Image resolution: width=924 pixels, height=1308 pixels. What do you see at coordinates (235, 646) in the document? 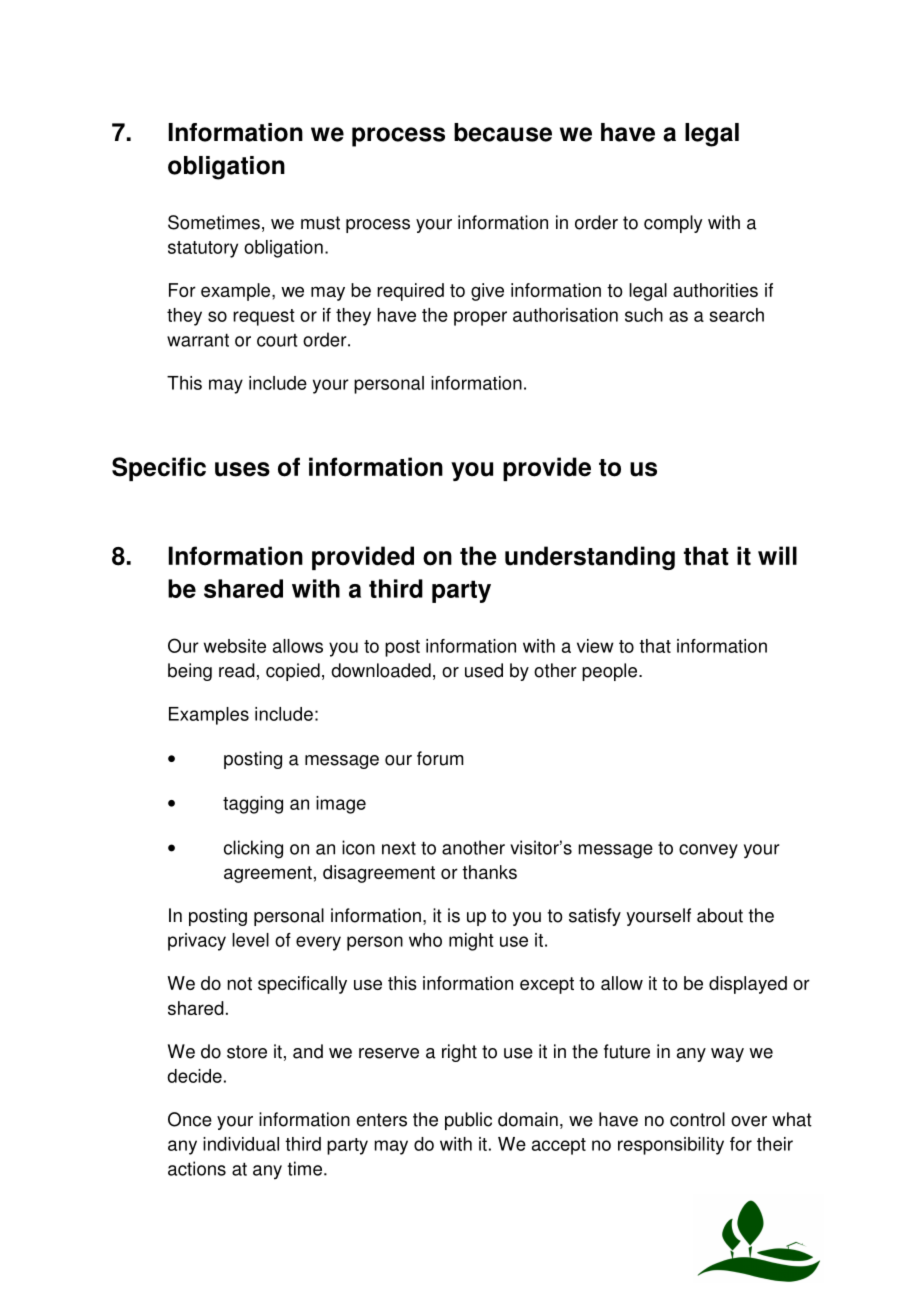
I see `website` at bounding box center [235, 646].
